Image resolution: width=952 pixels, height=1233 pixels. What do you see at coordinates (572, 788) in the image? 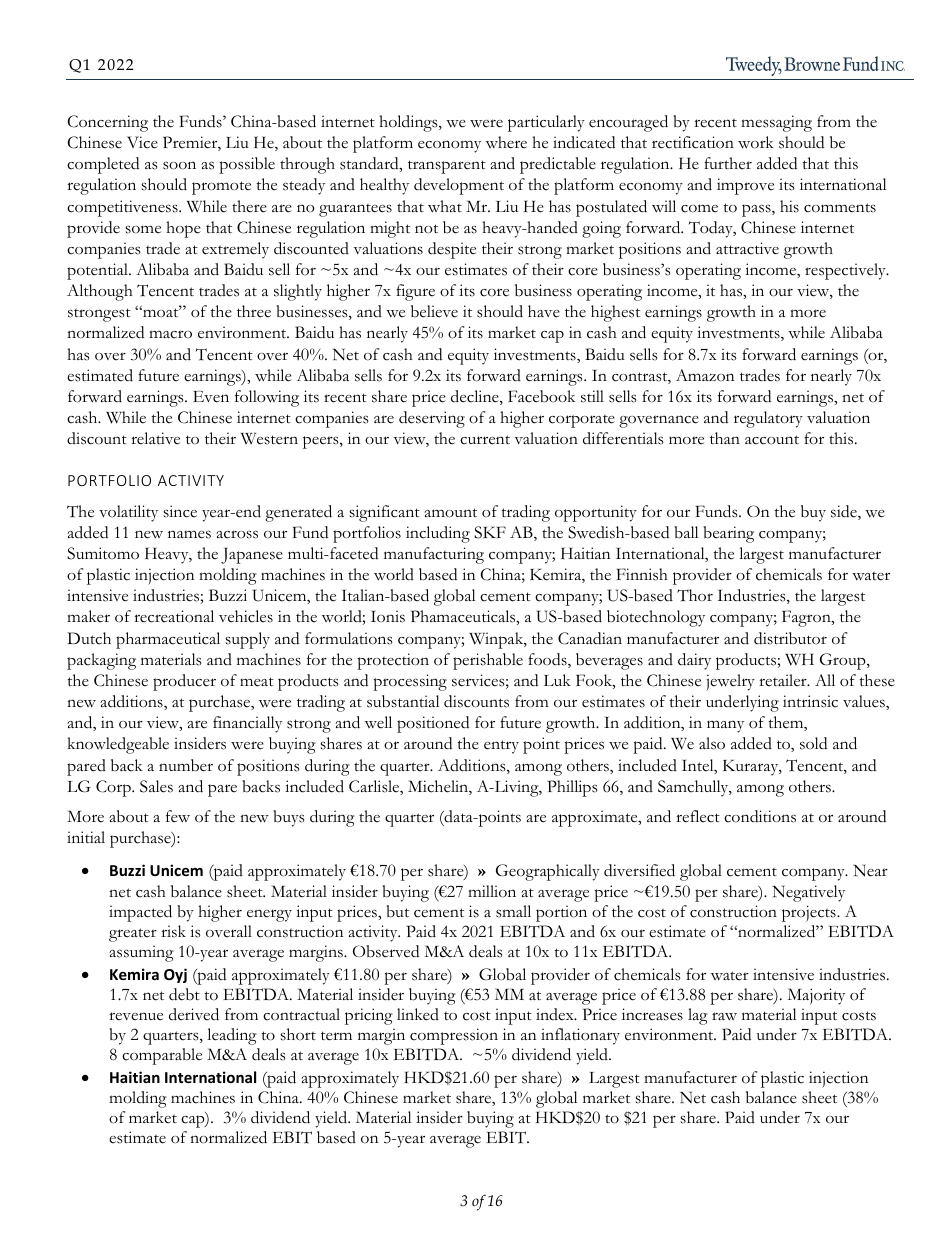
I see `Phillips` at bounding box center [572, 788].
